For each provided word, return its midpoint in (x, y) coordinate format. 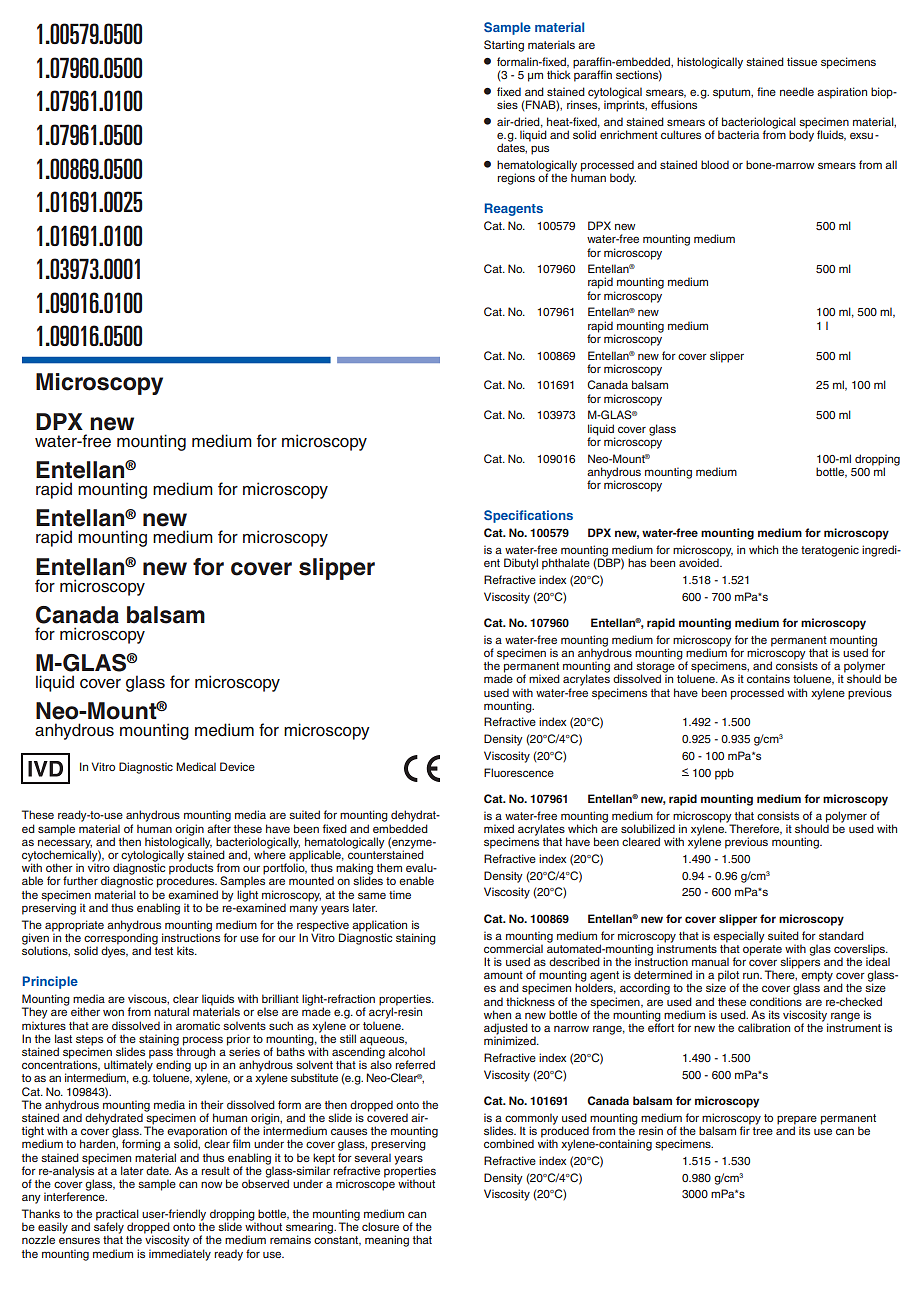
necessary (65, 845)
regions (516, 179)
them (389, 867)
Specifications (528, 516)
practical (117, 1216)
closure (380, 1226)
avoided (700, 561)
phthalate (566, 564)
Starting (504, 46)
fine (766, 91)
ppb (724, 774)
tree (763, 1131)
